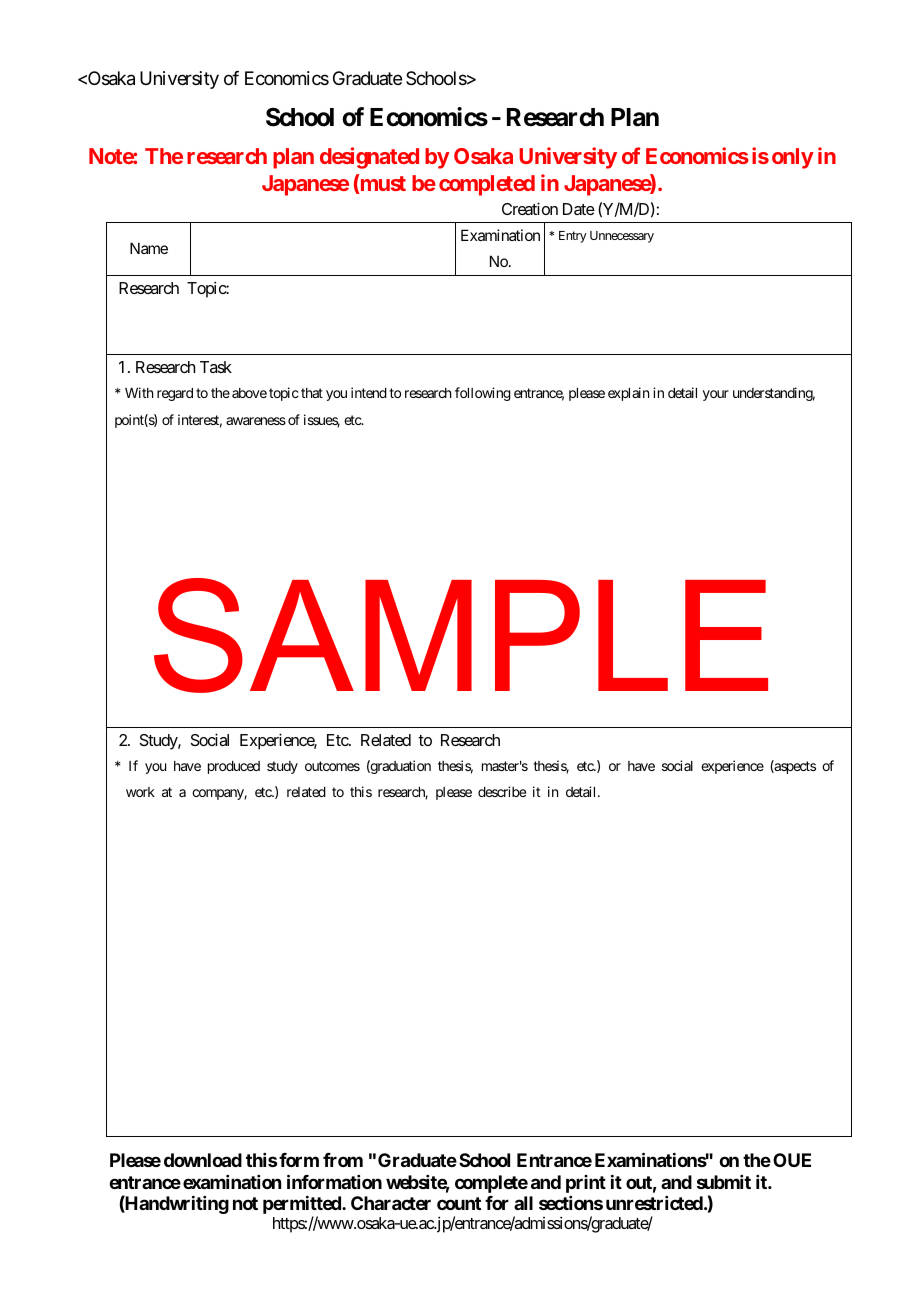  I want to click on download, so click(203, 1160).
